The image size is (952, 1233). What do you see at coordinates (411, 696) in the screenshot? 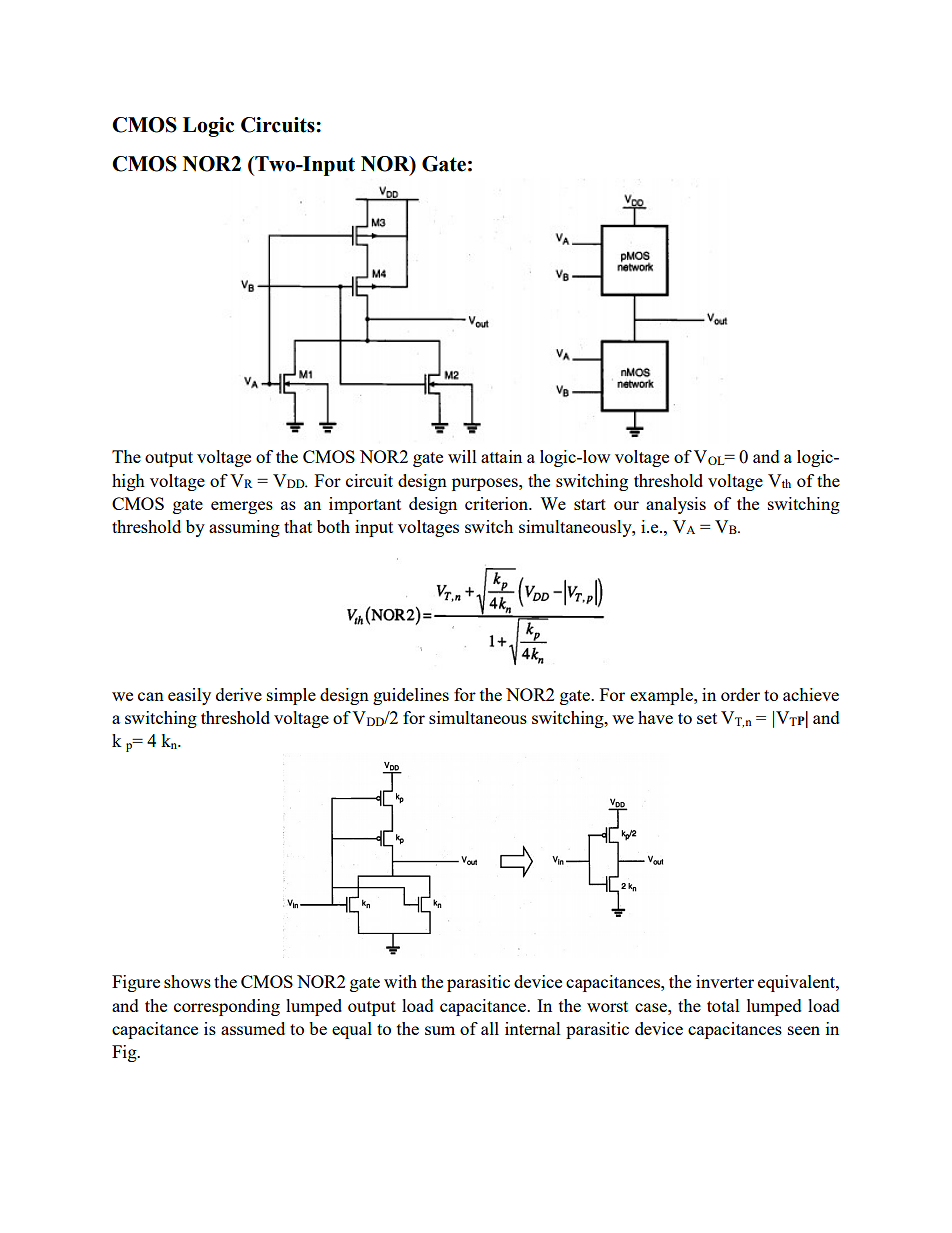
I see `guidelines` at bounding box center [411, 696].
